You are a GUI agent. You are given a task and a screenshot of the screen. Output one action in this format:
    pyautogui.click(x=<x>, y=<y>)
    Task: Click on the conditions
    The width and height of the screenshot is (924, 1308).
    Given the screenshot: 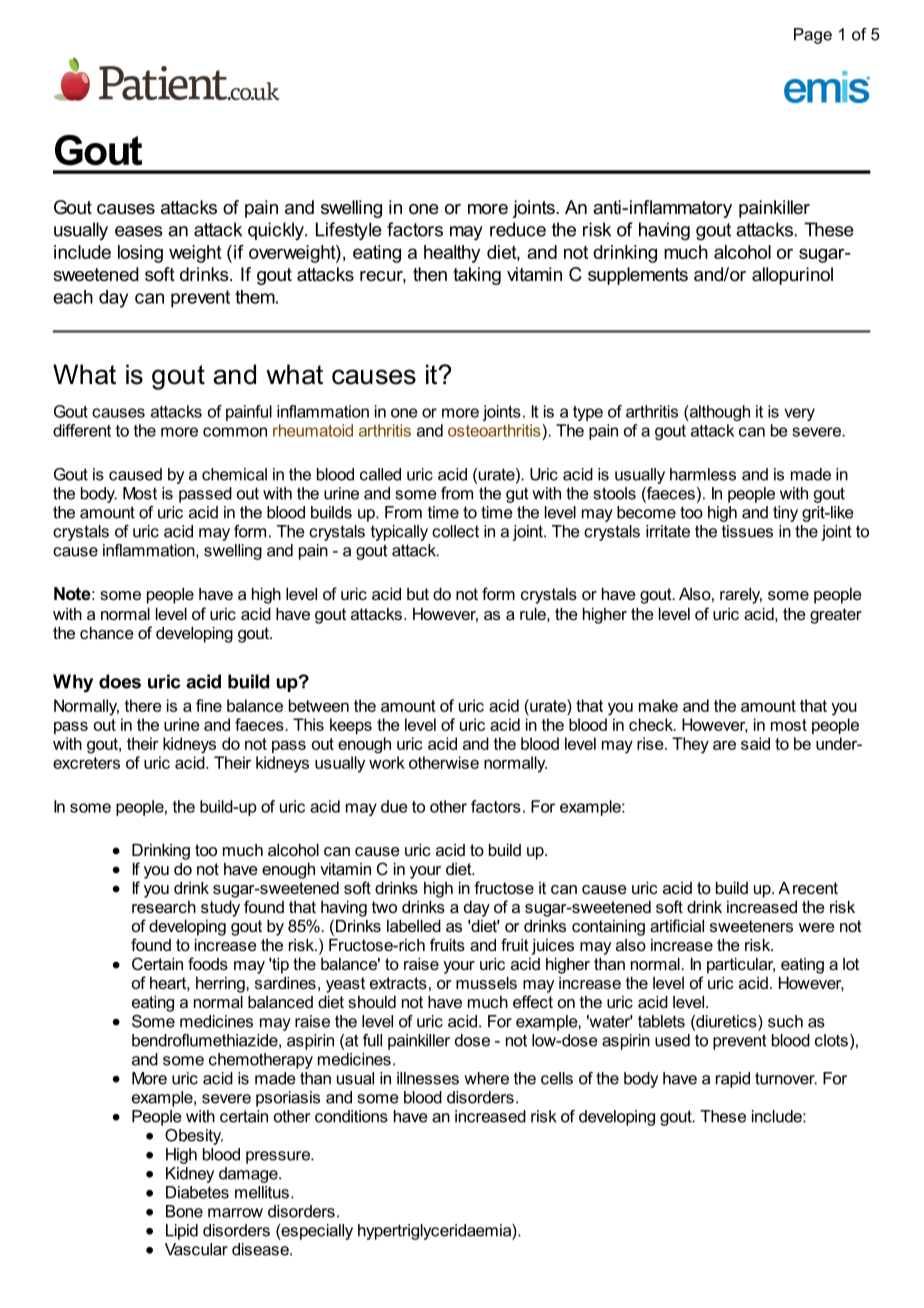 What is the action you would take?
    pyautogui.click(x=351, y=1116)
